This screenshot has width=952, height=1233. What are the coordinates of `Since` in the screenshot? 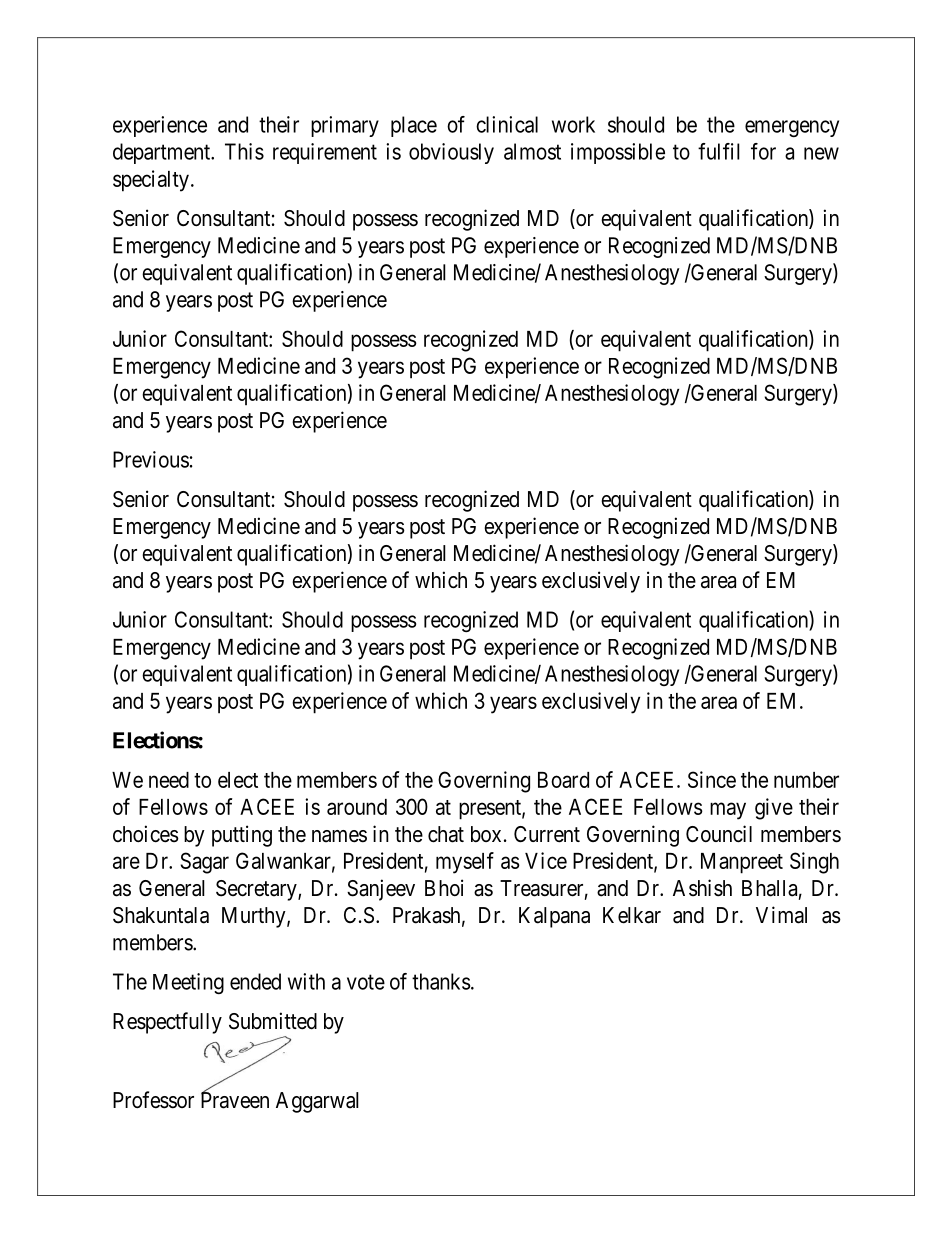 It's located at (712, 779).
